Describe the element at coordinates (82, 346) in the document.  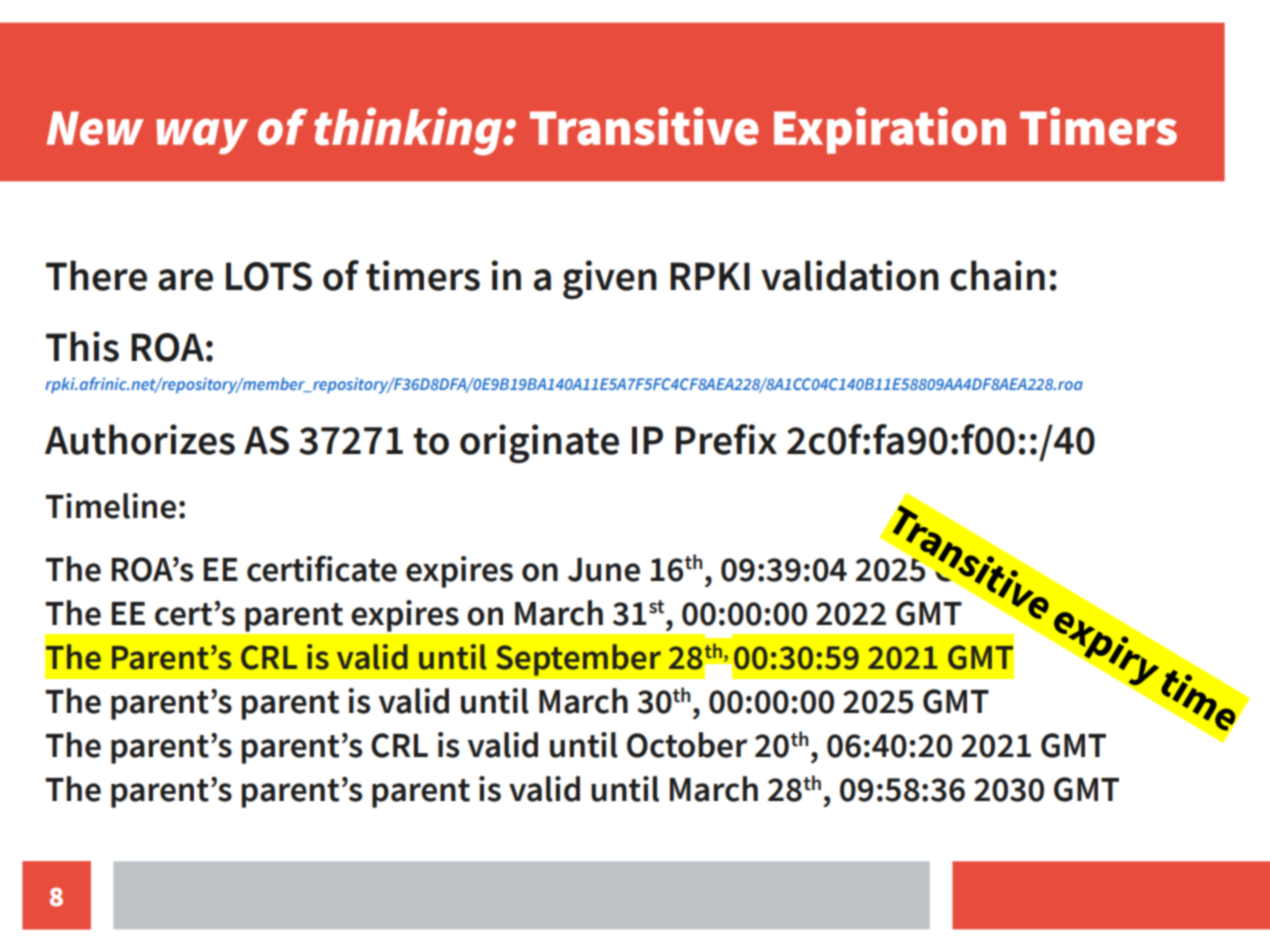
I see `This` at that location.
